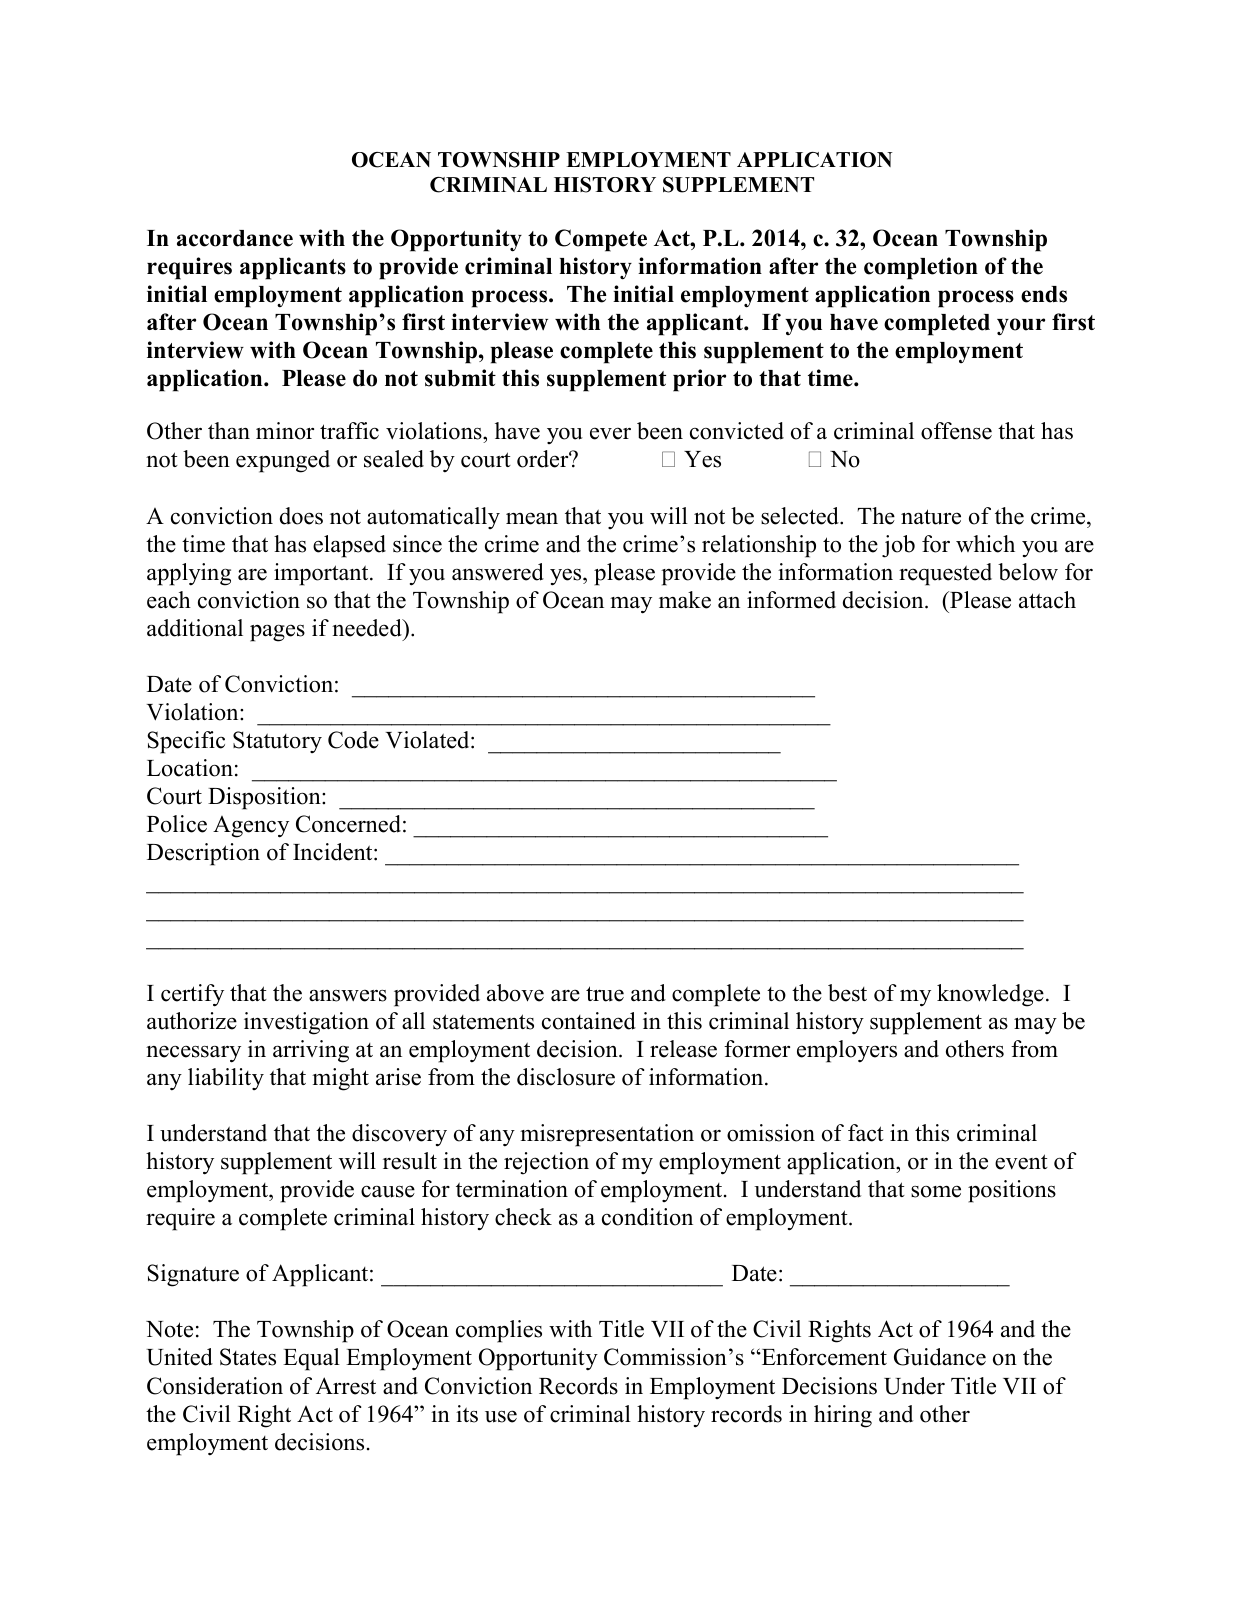  Describe the element at coordinates (235, 238) in the page. I see `accordance` at that location.
